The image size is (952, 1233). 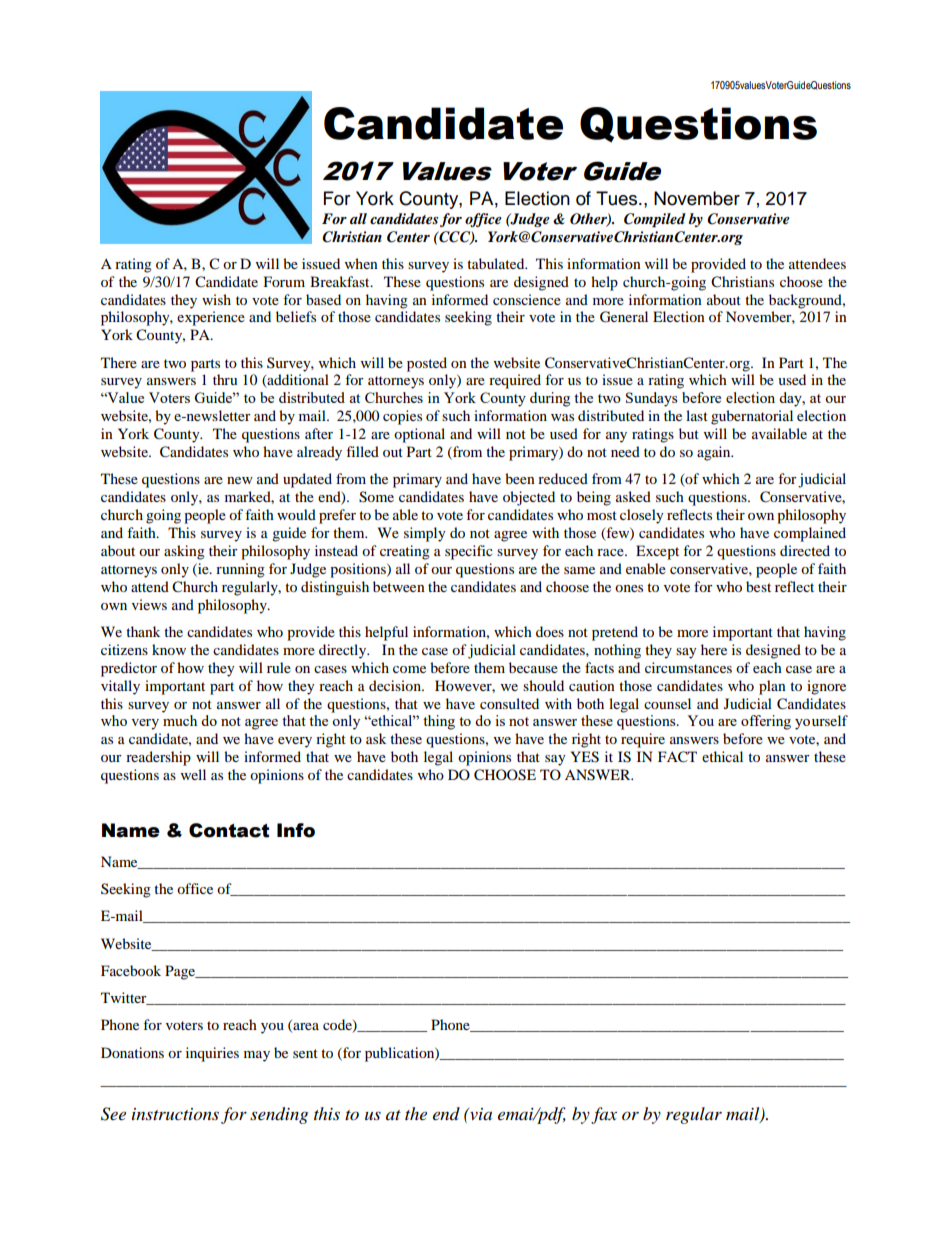 I want to click on Compiled, so click(x=655, y=220).
